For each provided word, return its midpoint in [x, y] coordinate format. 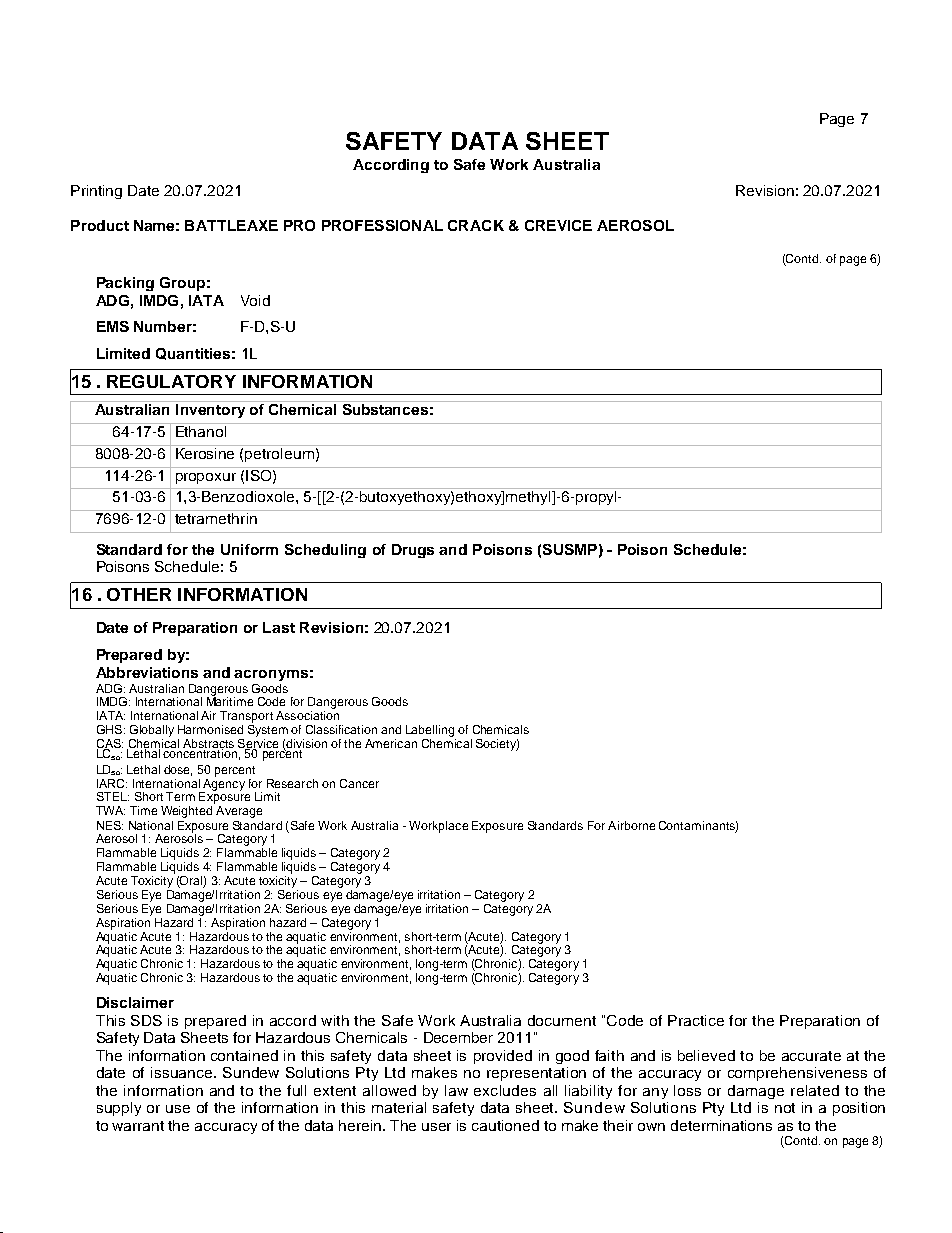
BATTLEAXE [231, 225]
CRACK [476, 225]
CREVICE [558, 225]
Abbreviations [147, 672]
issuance [183, 1072]
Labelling [431, 732]
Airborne [631, 825]
